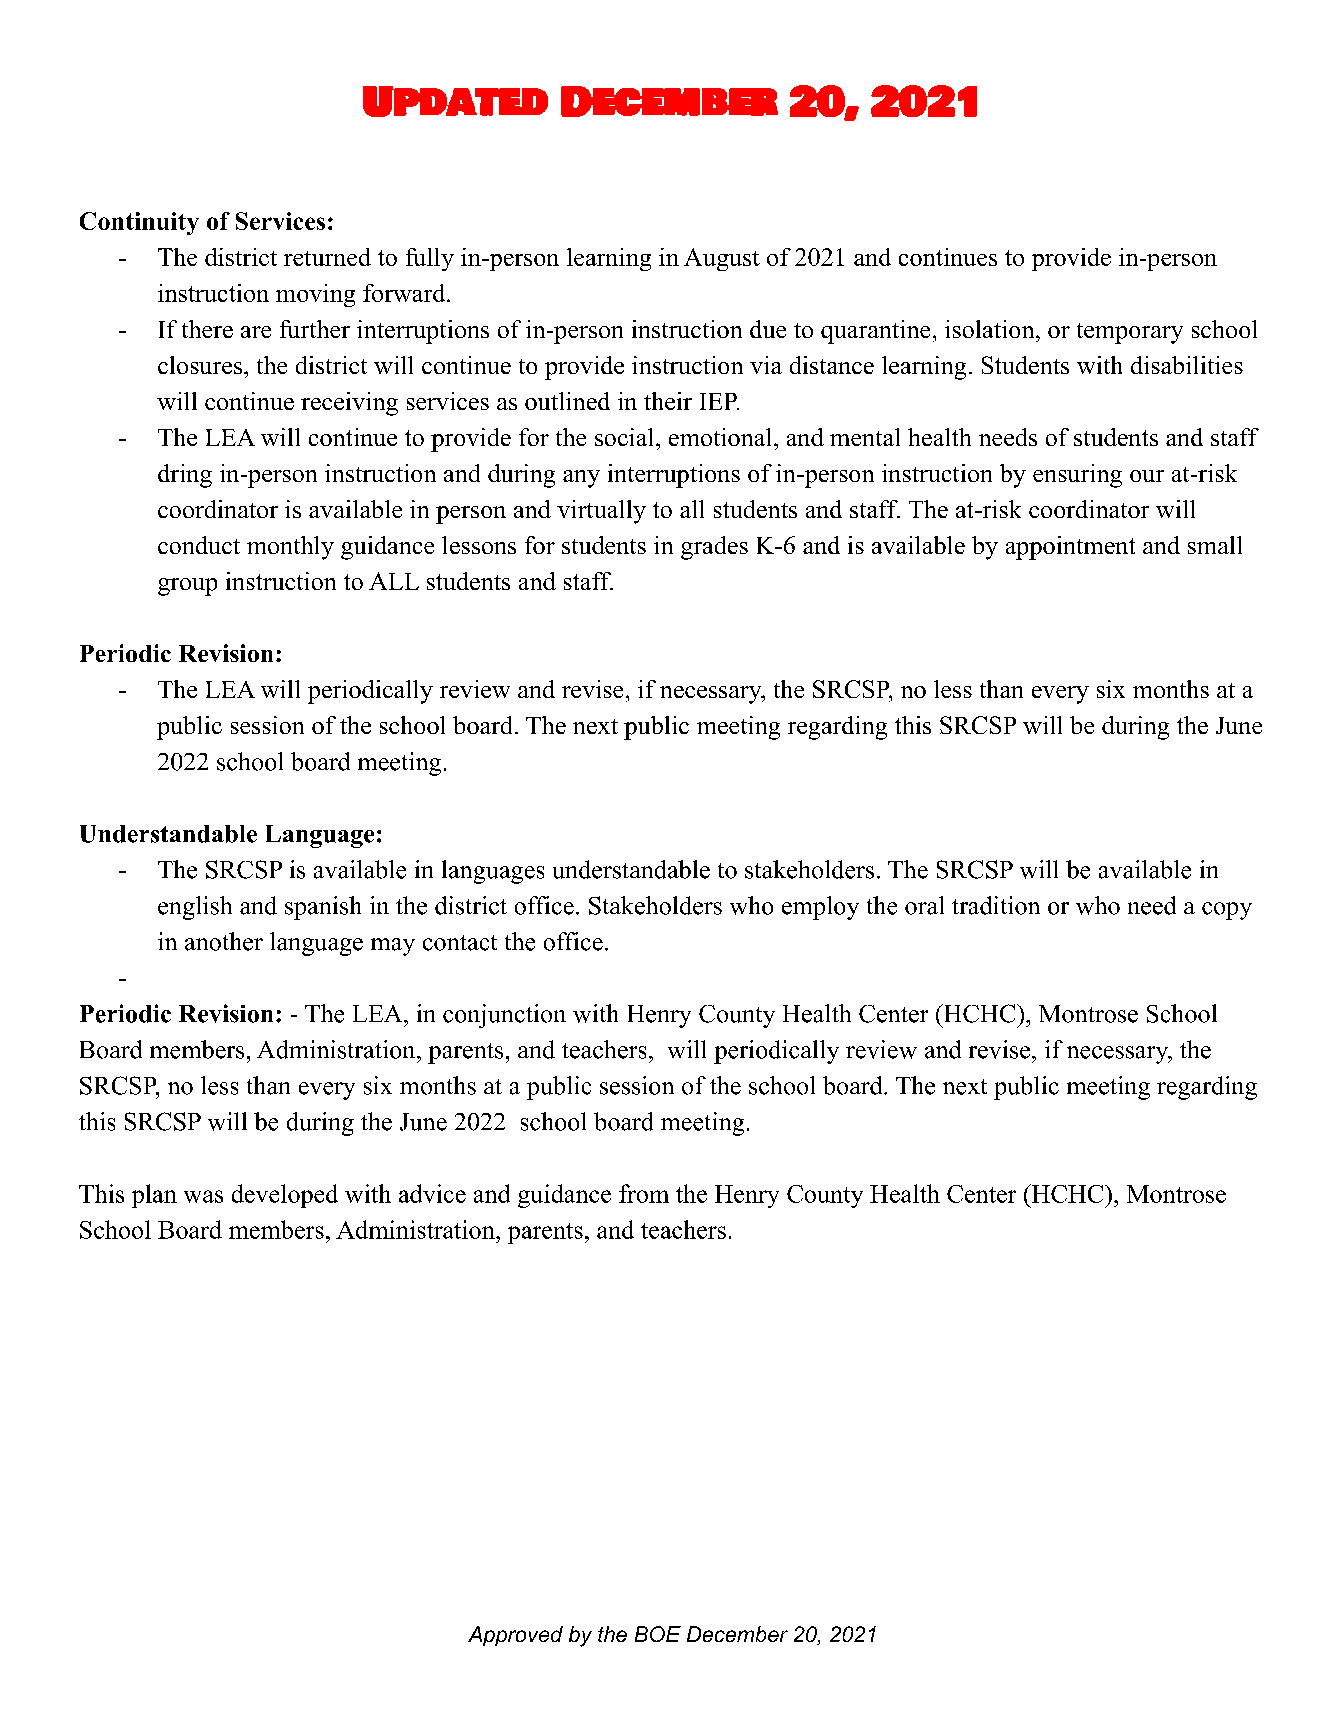 Image resolution: width=1336 pixels, height=1729 pixels. Describe the element at coordinates (644, 1193) in the page. I see `from` at that location.
